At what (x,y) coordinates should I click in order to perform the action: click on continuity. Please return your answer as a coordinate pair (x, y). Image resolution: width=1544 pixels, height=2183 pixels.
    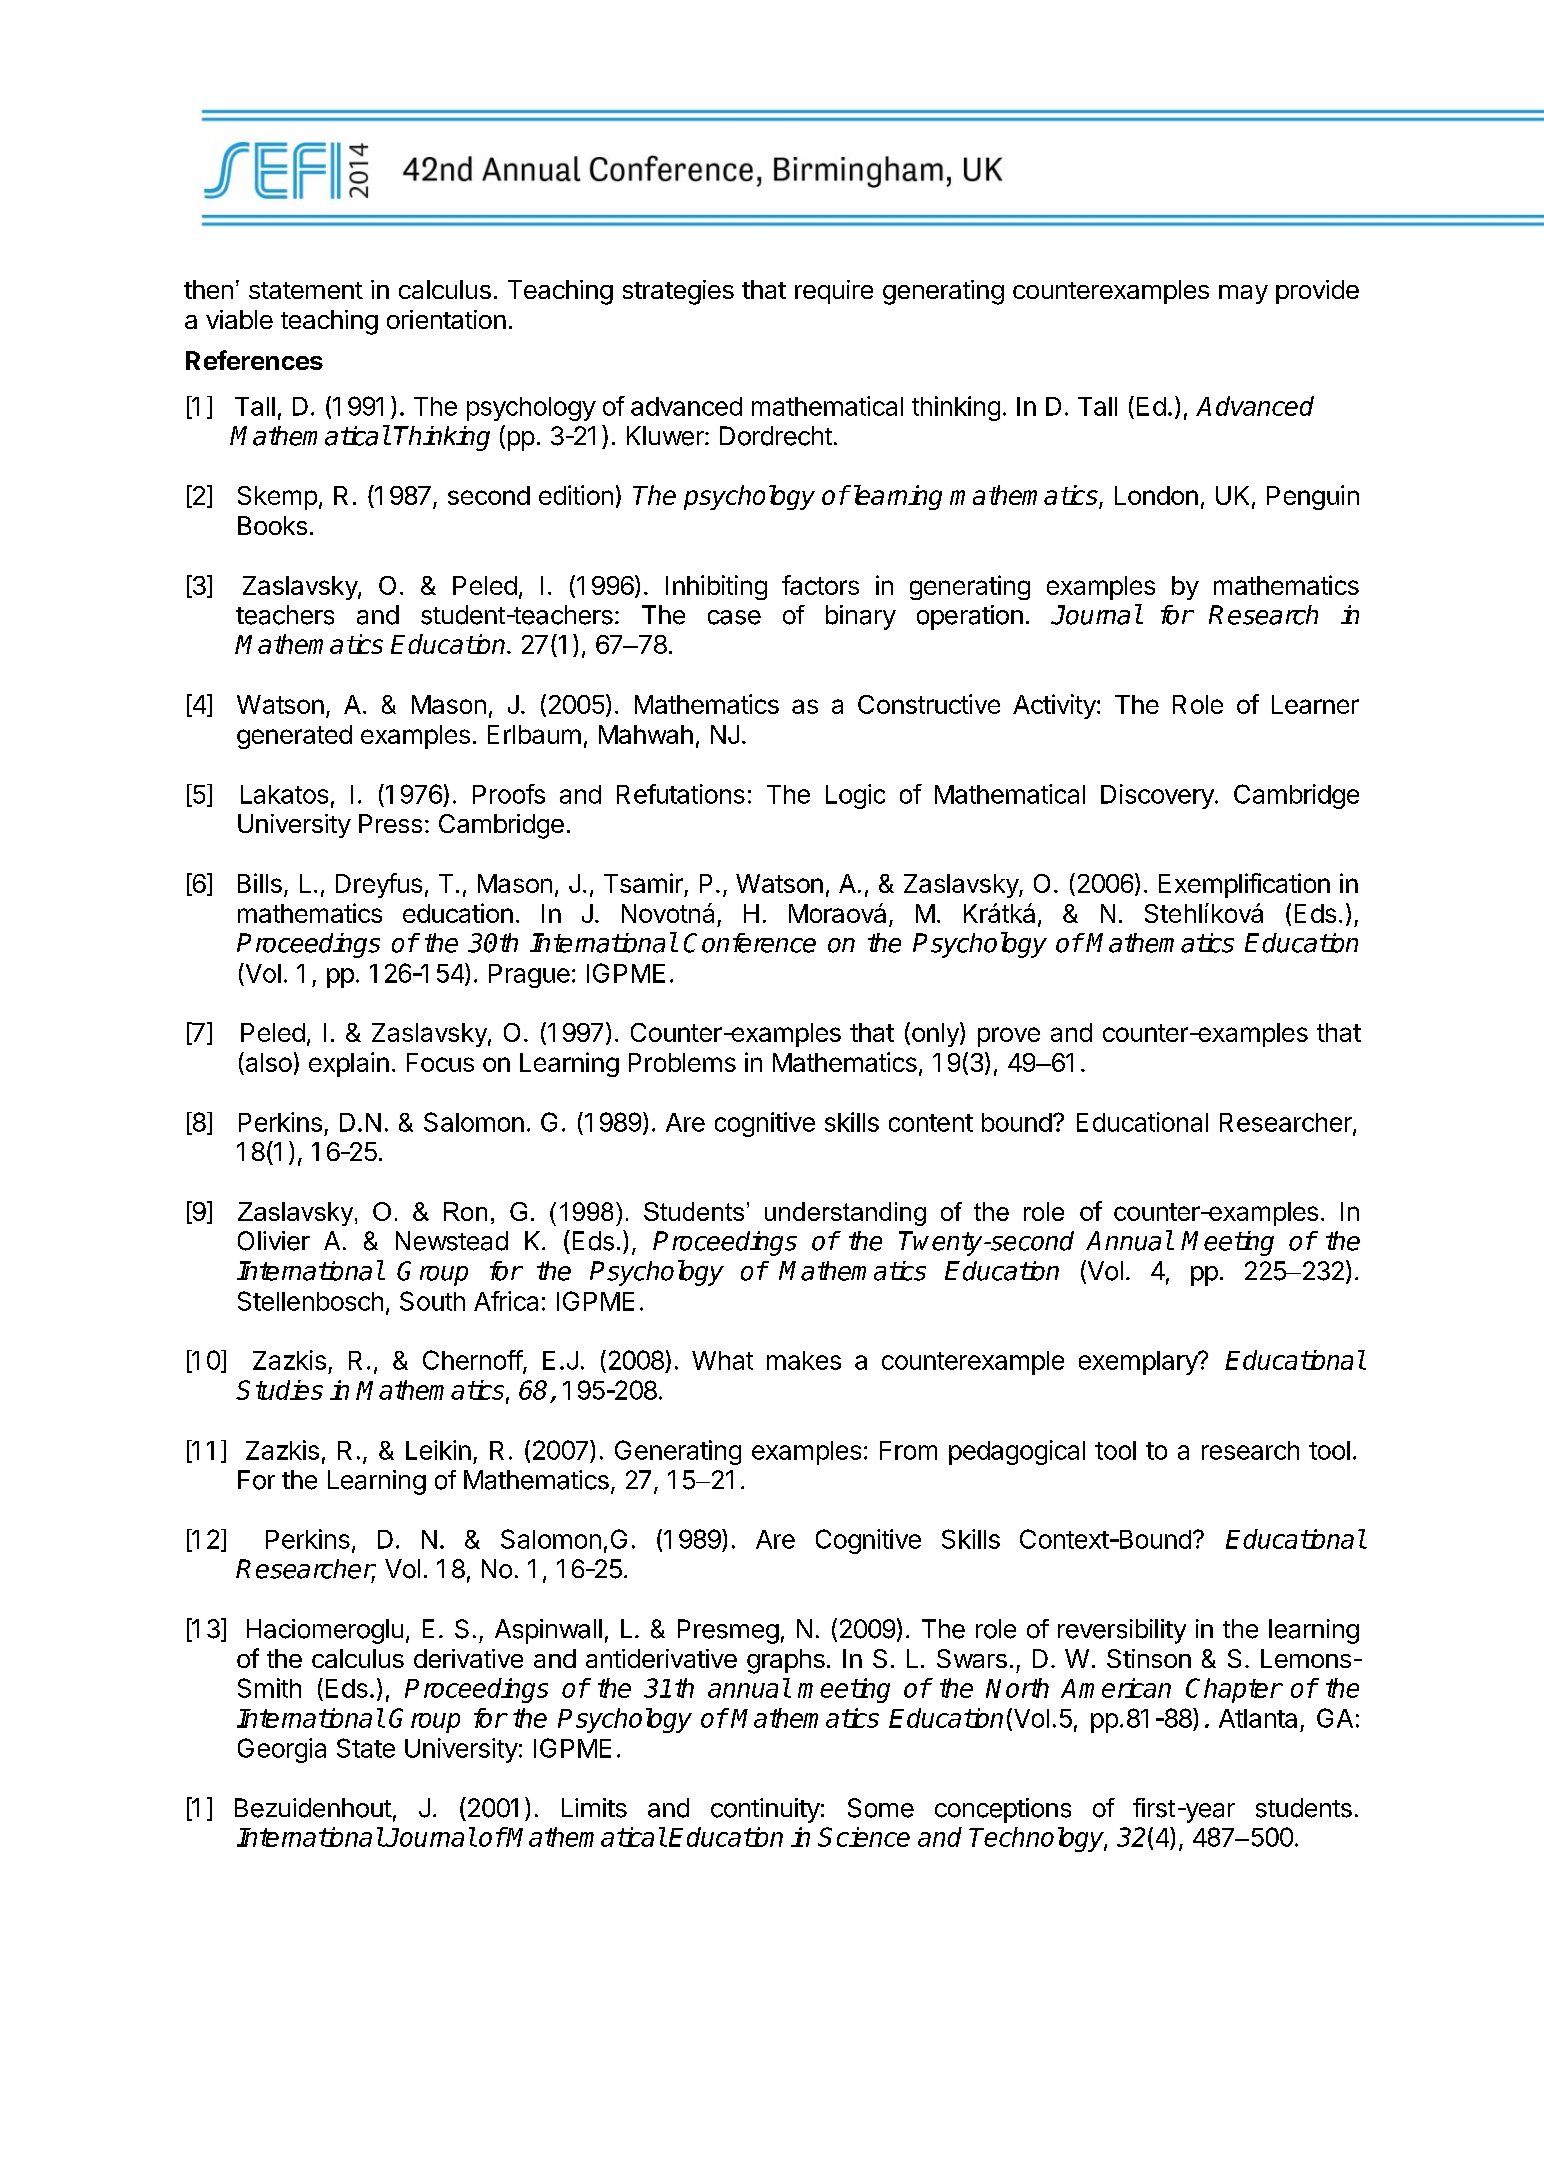
    Looking at the image, I should click on (765, 1810).
